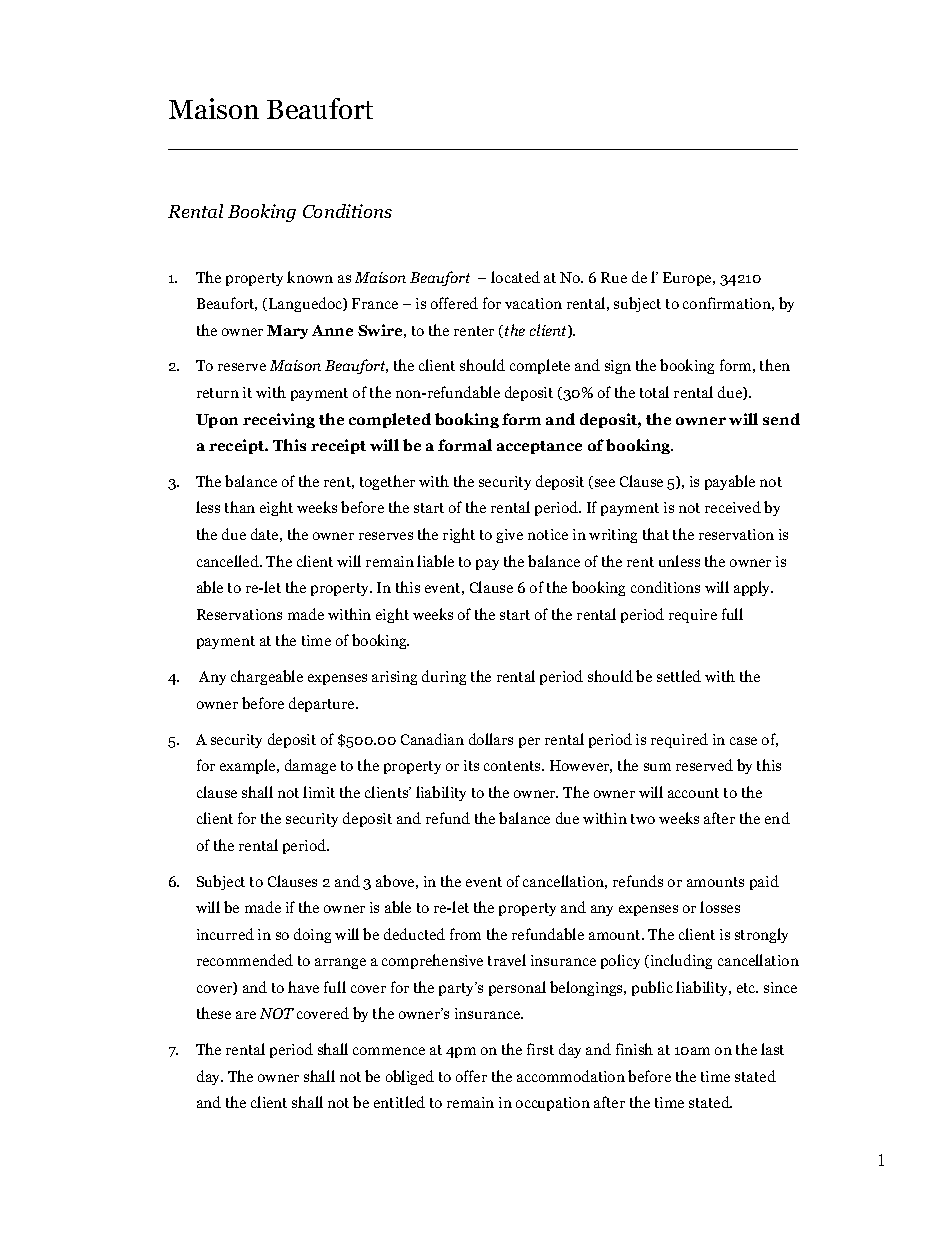 Image resolution: width=952 pixels, height=1233 pixels. I want to click on account, so click(693, 793).
